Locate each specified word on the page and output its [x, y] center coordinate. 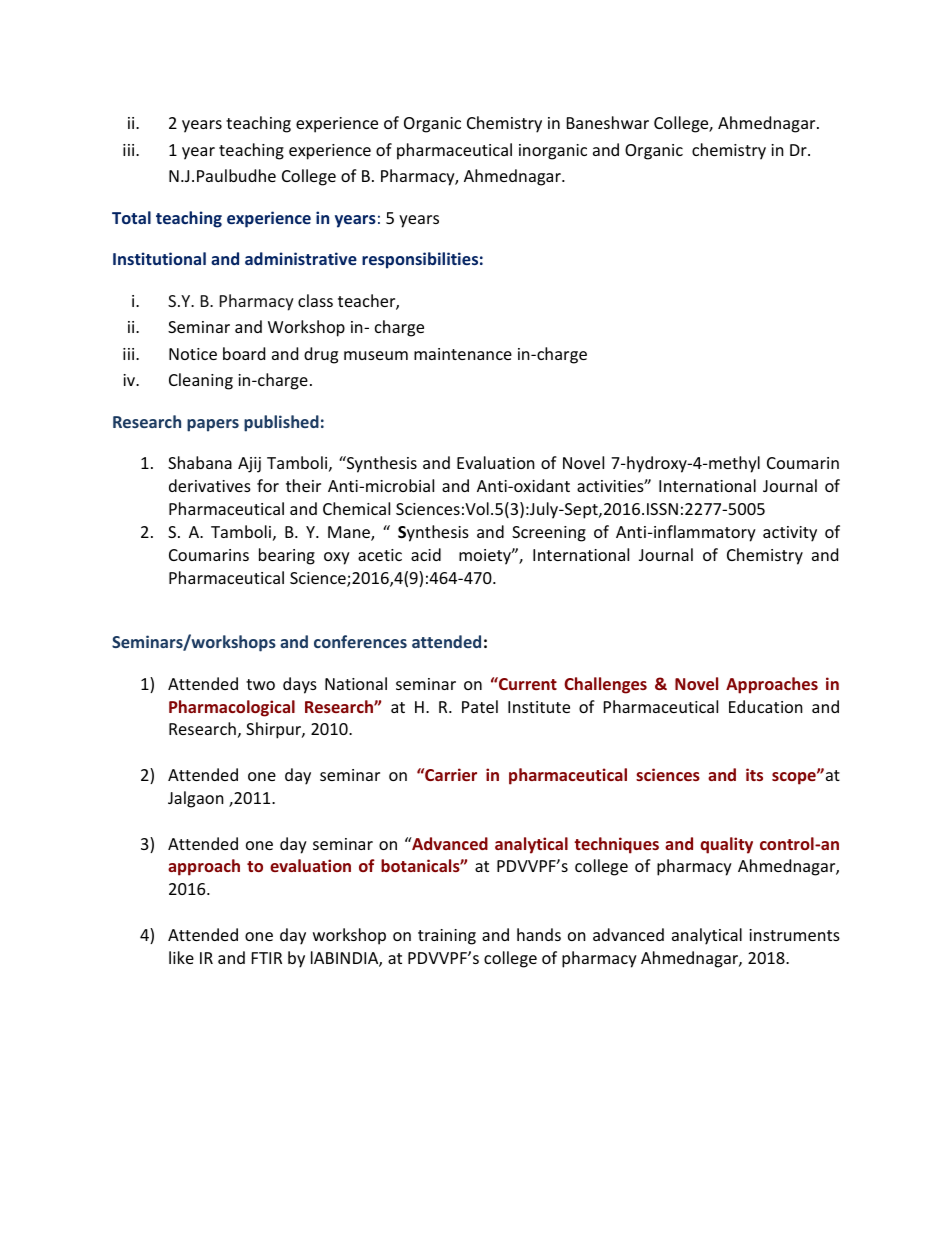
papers [213, 425]
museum [376, 355]
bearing [287, 556]
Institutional [159, 258]
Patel [480, 706]
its [754, 774]
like [181, 957]
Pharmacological [232, 708]
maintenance [463, 354]
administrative [301, 258]
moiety [486, 557]
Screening [549, 534]
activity [790, 534]
